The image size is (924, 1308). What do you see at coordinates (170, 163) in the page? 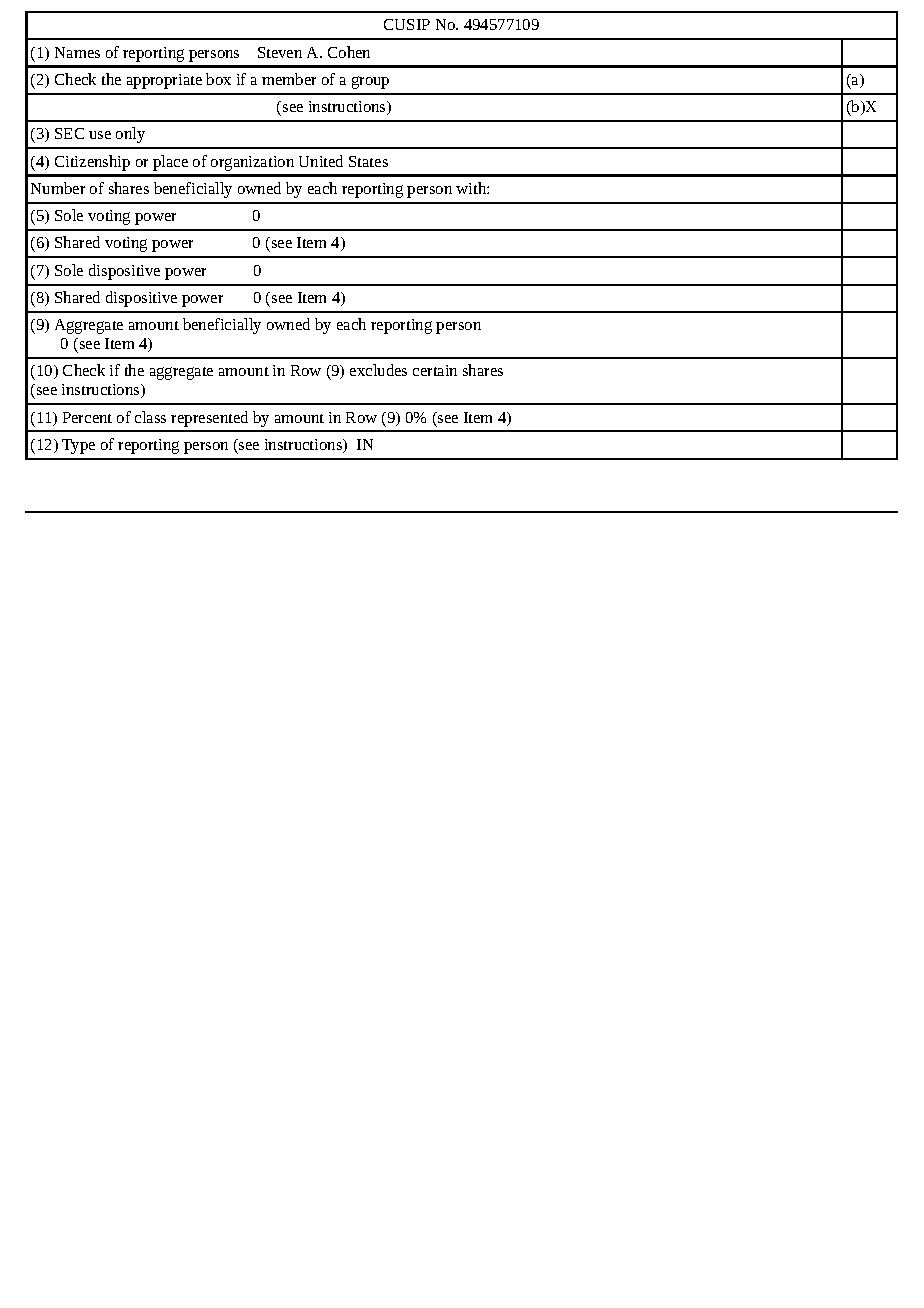
I see `place` at bounding box center [170, 163].
